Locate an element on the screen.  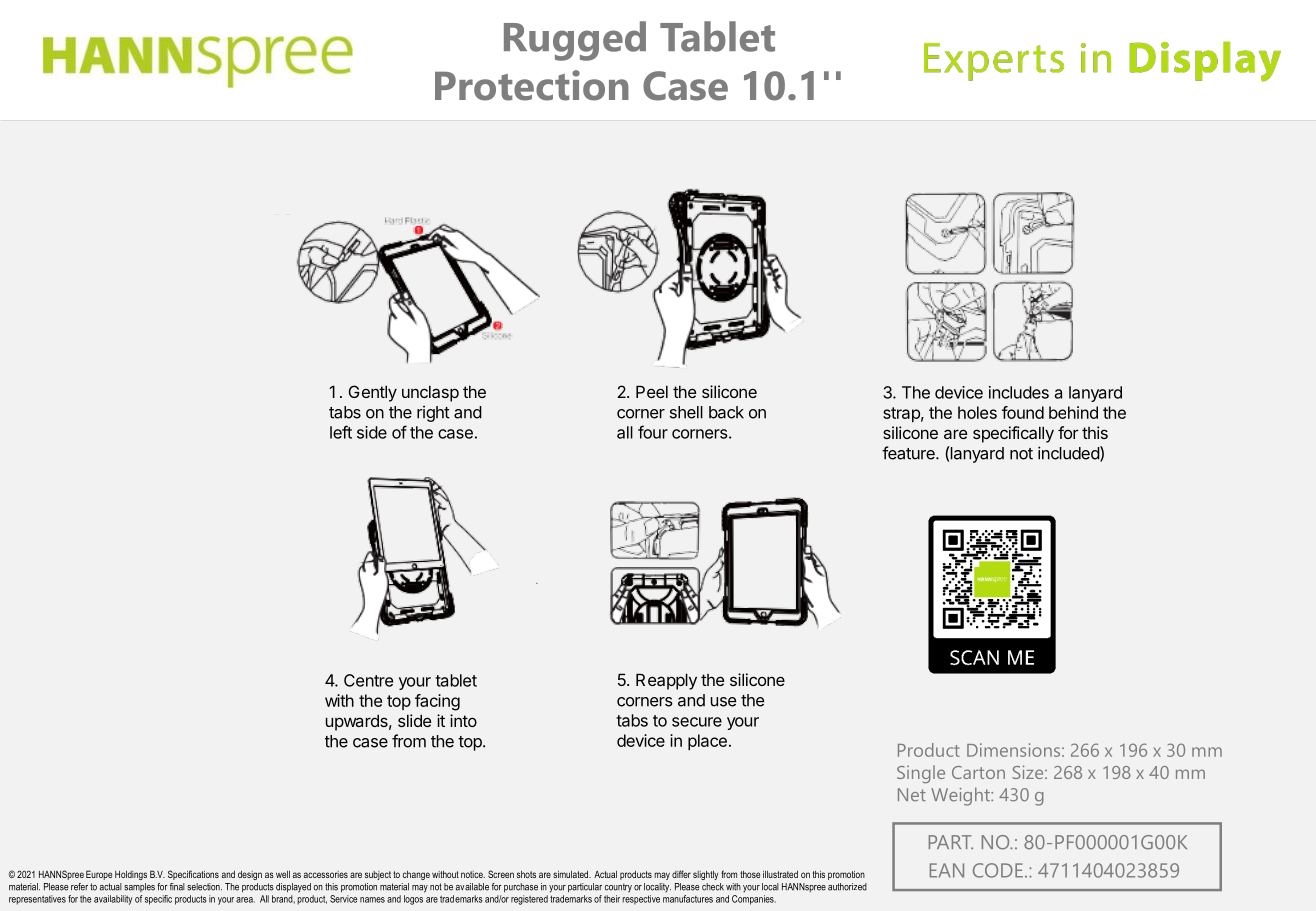
EAN is located at coordinates (947, 870).
